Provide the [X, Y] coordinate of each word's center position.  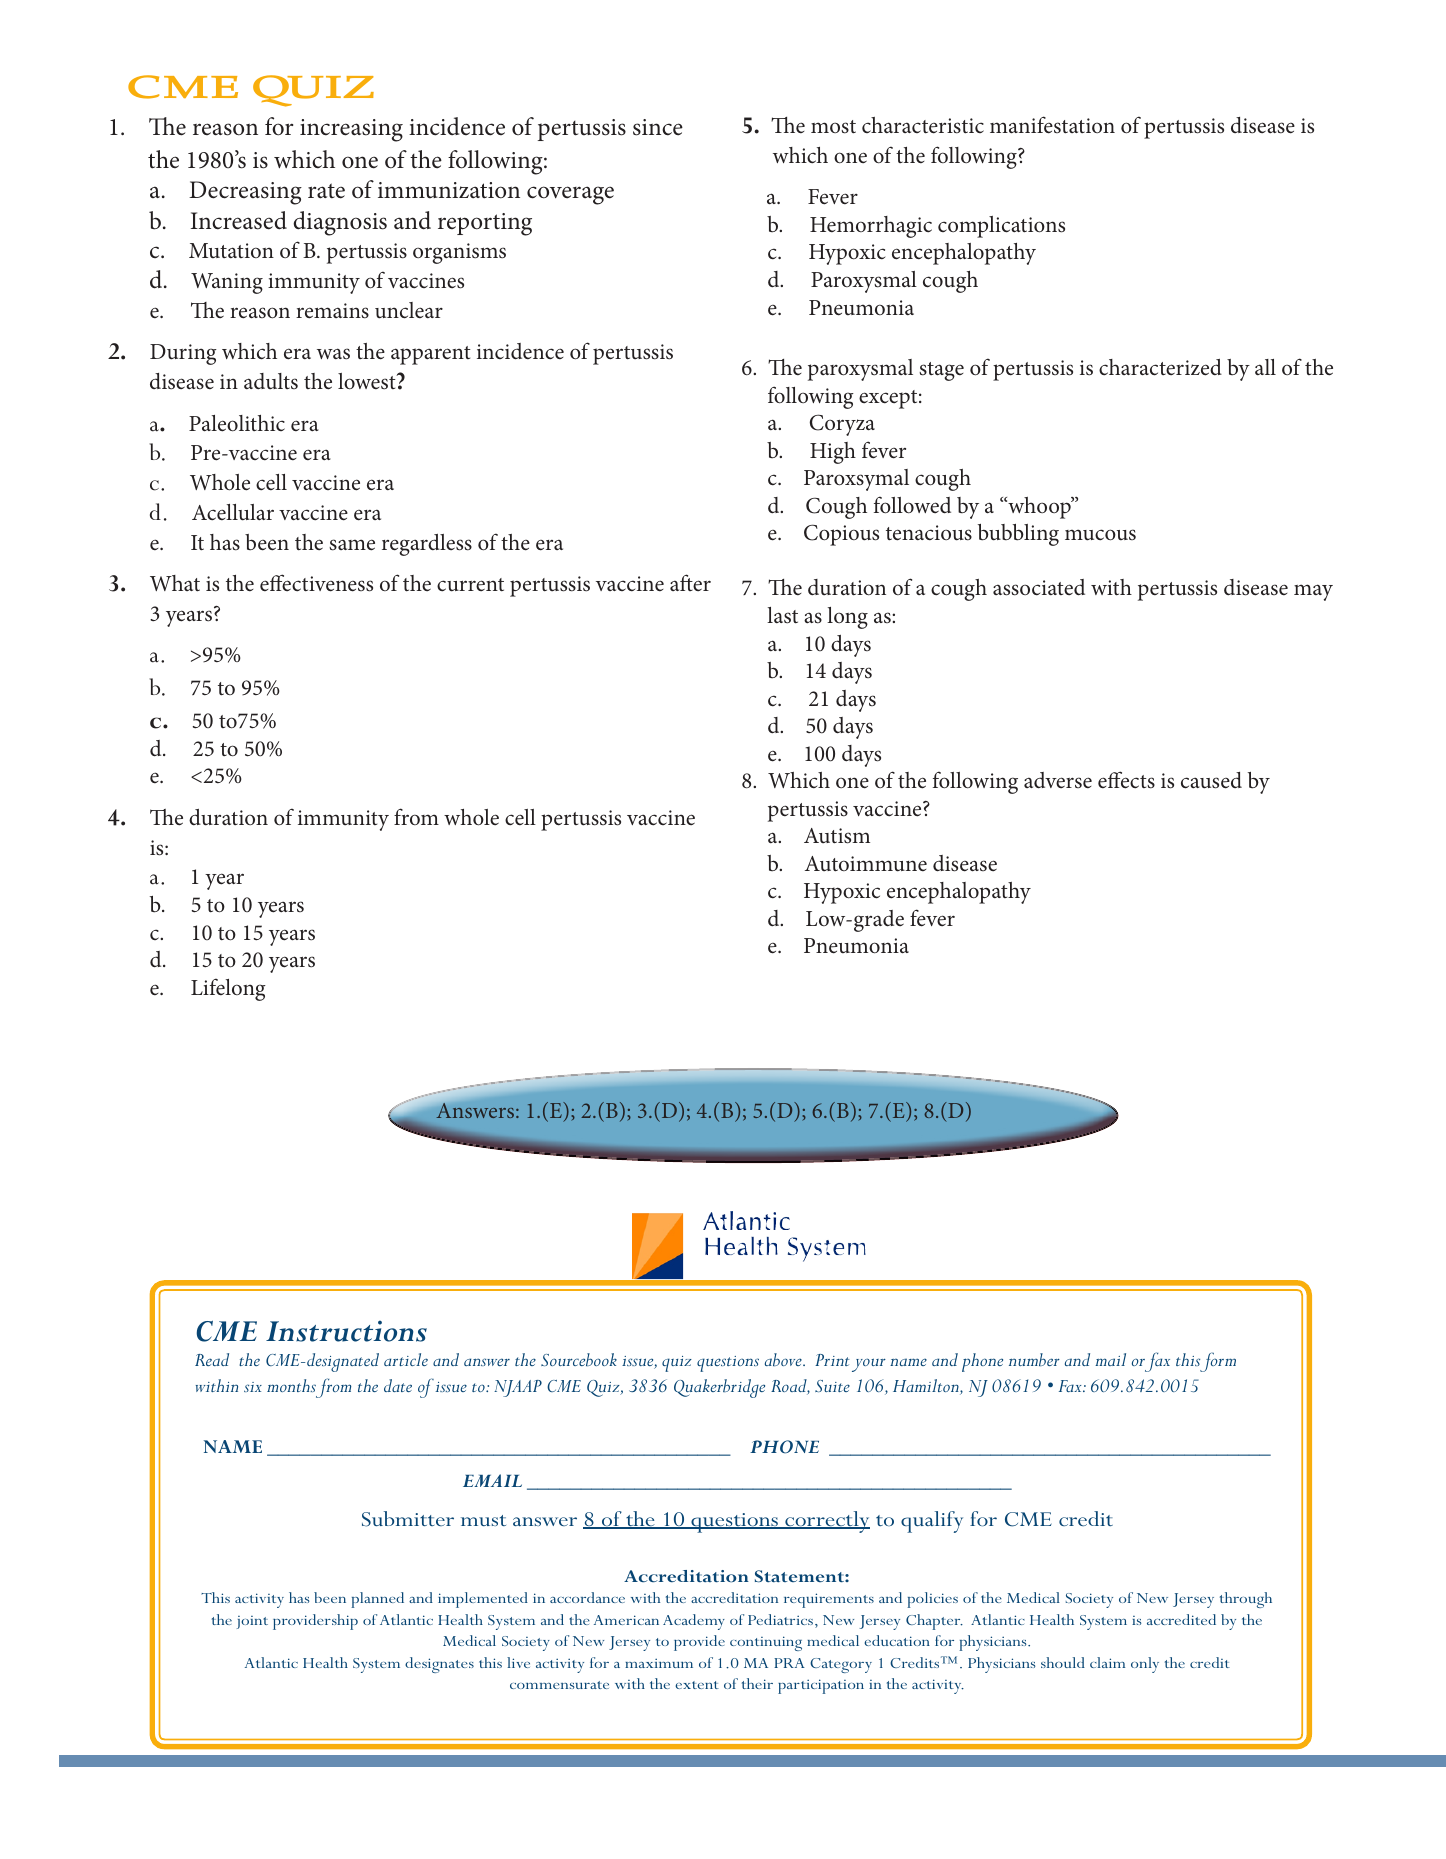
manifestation [1052, 125]
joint [252, 1622]
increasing [351, 130]
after [690, 582]
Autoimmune [866, 864]
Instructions [346, 1331]
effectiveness [316, 583]
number [1034, 1359]
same [352, 545]
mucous [1100, 535]
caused [1211, 780]
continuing [766, 1643]
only [1145, 1665]
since [658, 127]
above [784, 1359]
